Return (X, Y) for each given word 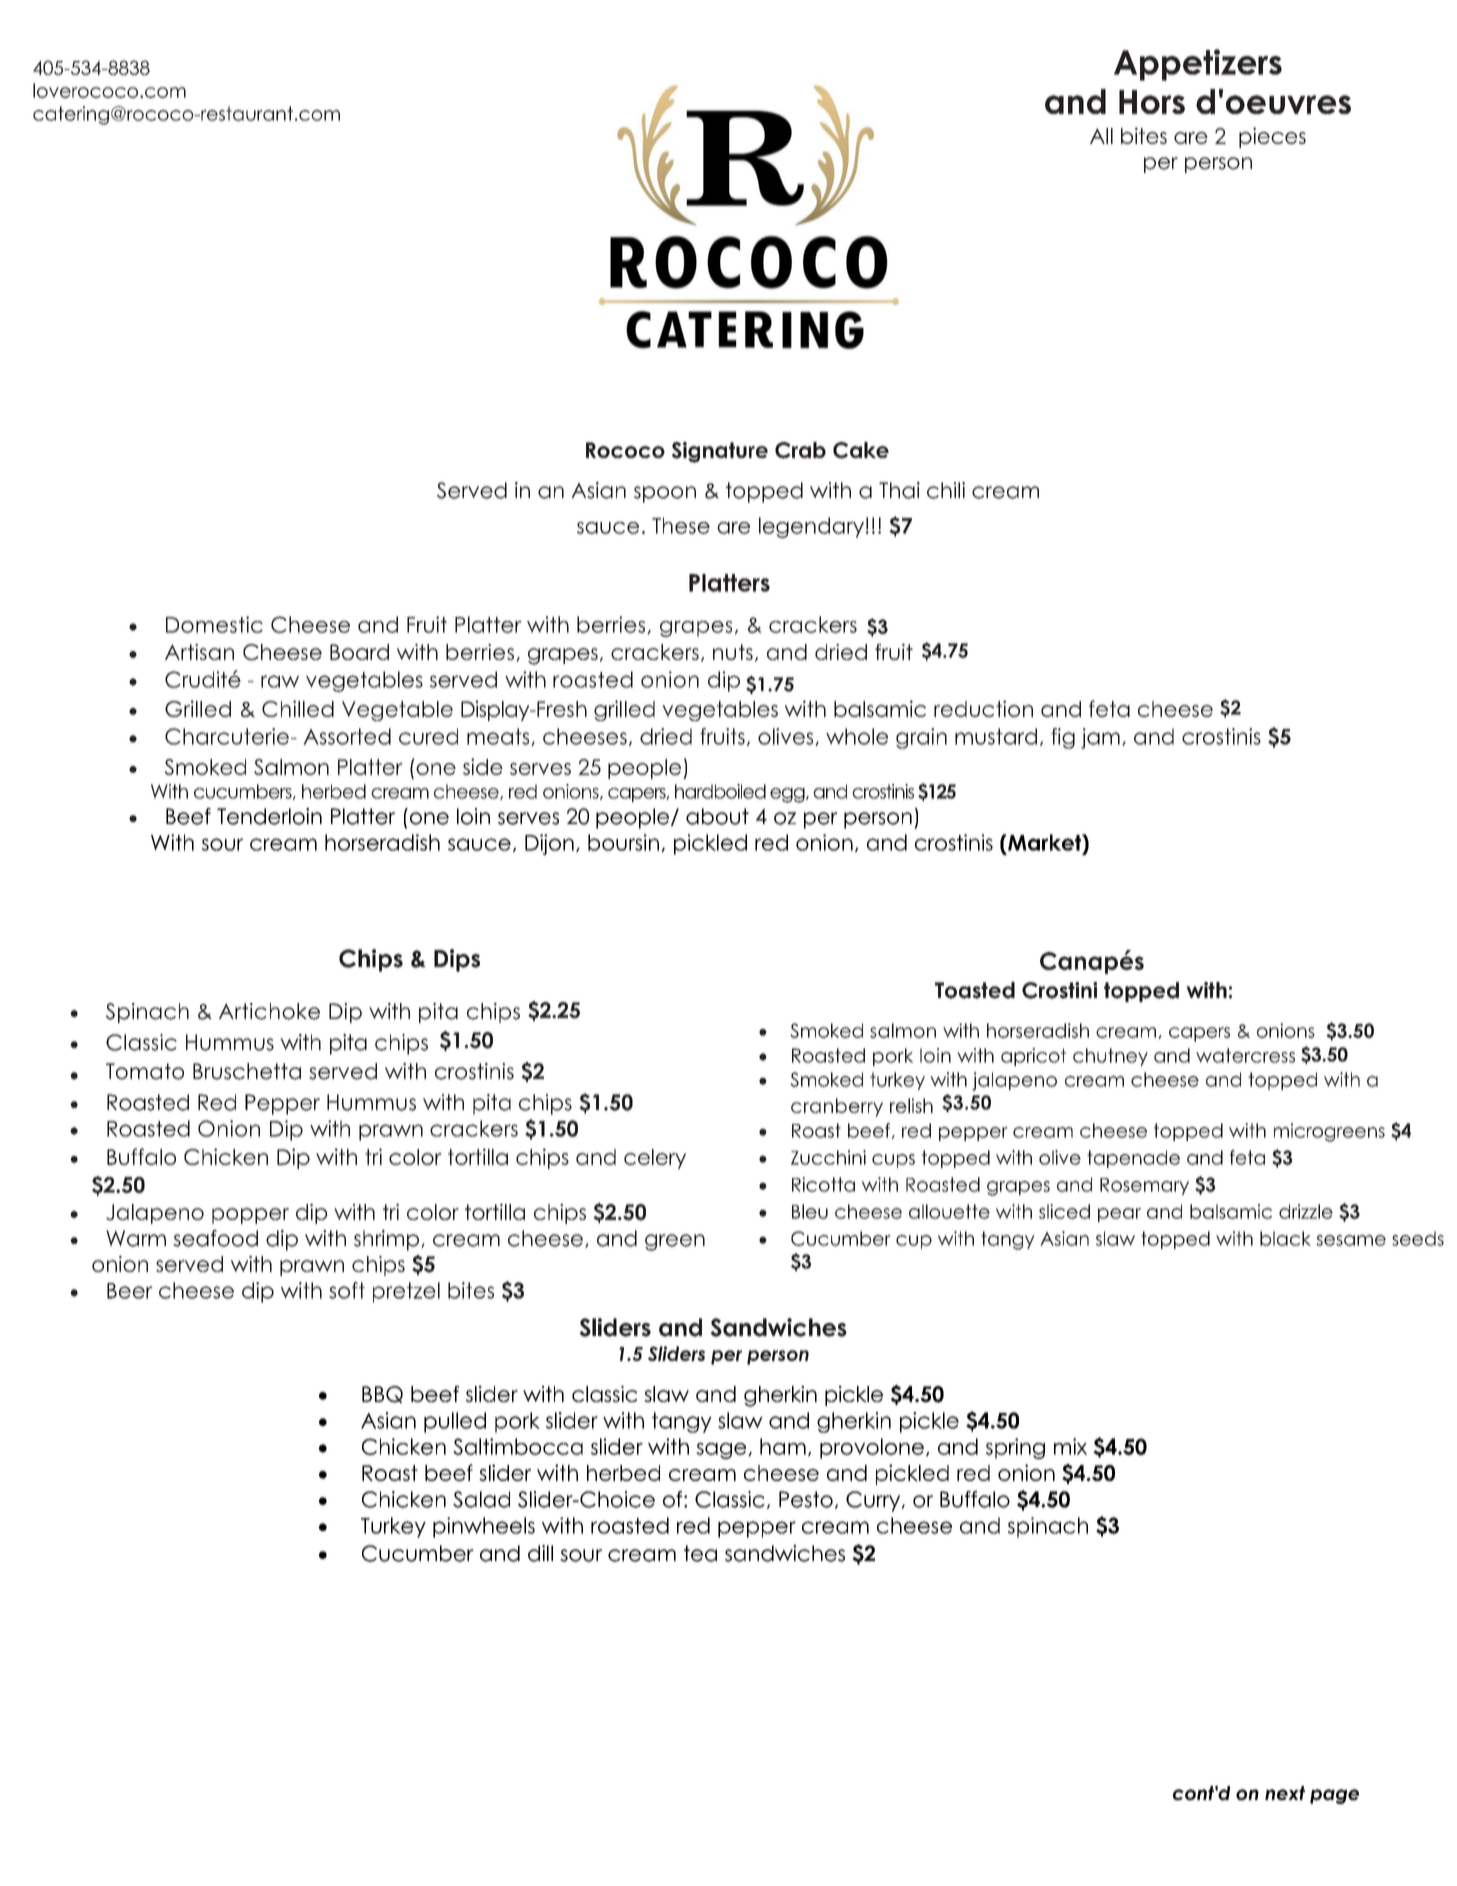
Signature (720, 452)
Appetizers (1198, 65)
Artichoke (269, 1011)
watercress (1245, 1055)
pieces (1272, 137)
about (717, 816)
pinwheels (484, 1527)
